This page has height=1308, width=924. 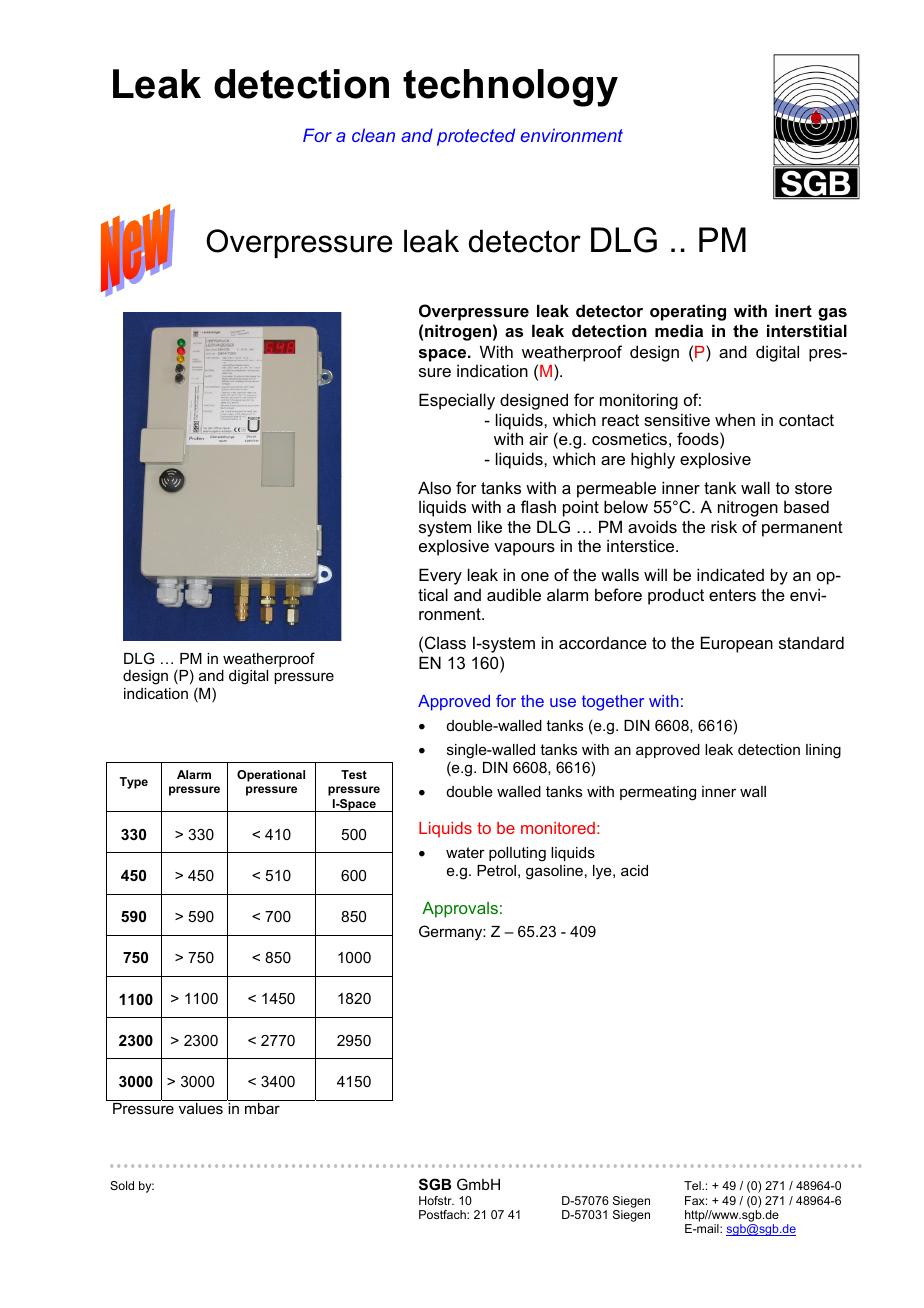 I want to click on Operational, so click(x=271, y=776).
